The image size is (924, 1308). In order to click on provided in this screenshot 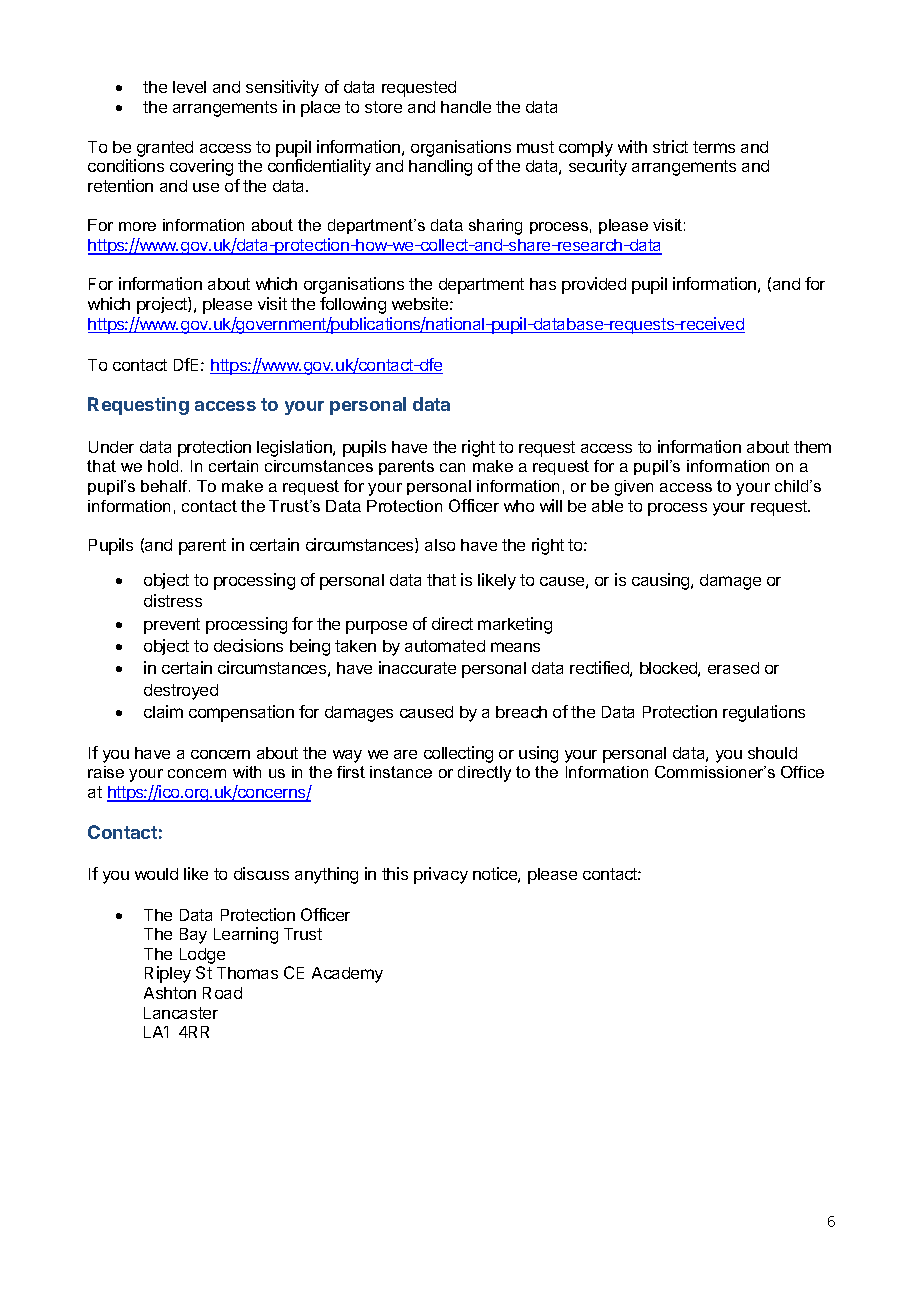, I will do `click(594, 285)`.
